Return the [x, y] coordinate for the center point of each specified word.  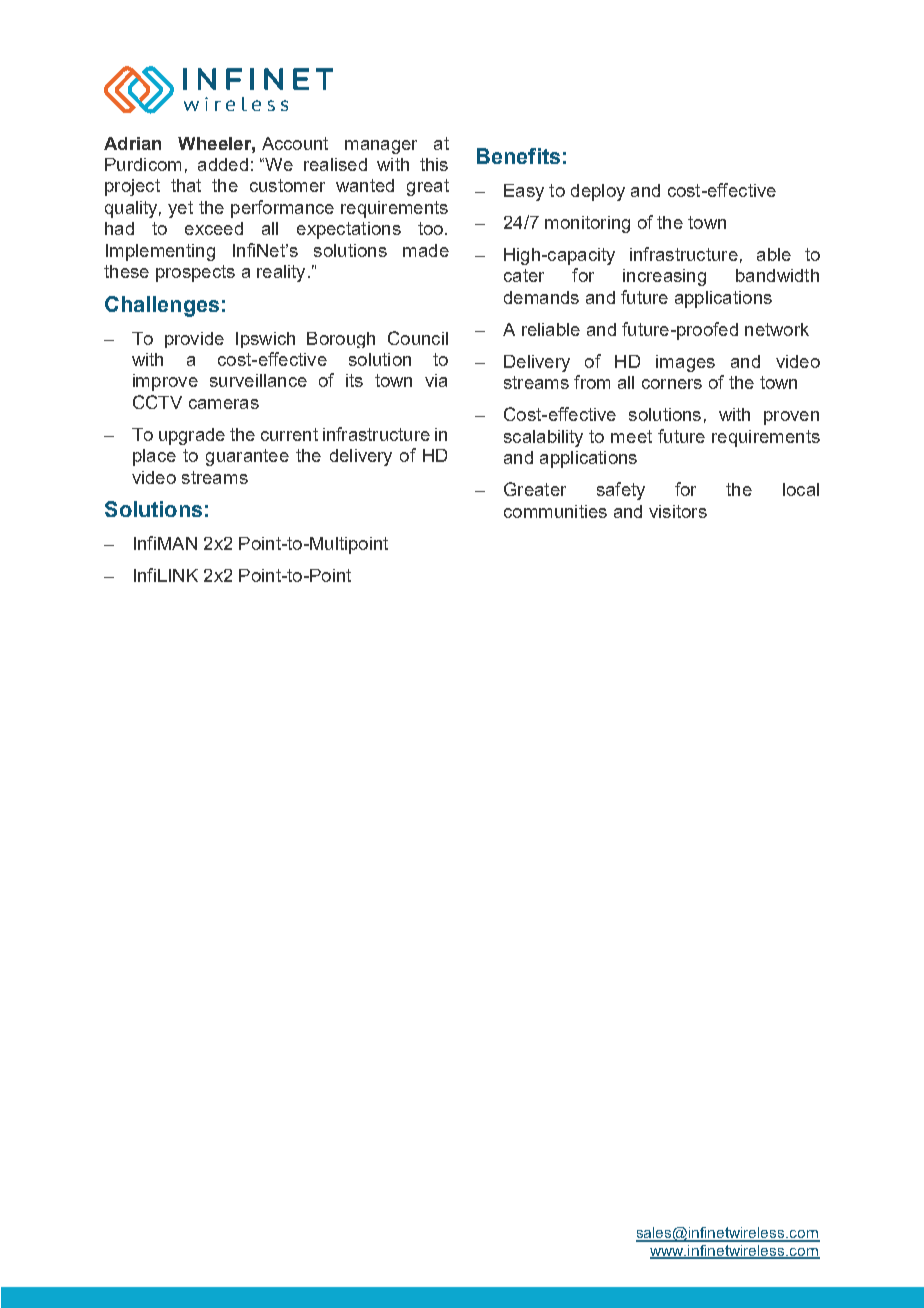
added [223, 164]
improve [165, 382]
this [434, 164]
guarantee [247, 457]
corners [672, 384]
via [436, 380]
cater [524, 275]
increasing [664, 277]
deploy [598, 192]
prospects [195, 273]
